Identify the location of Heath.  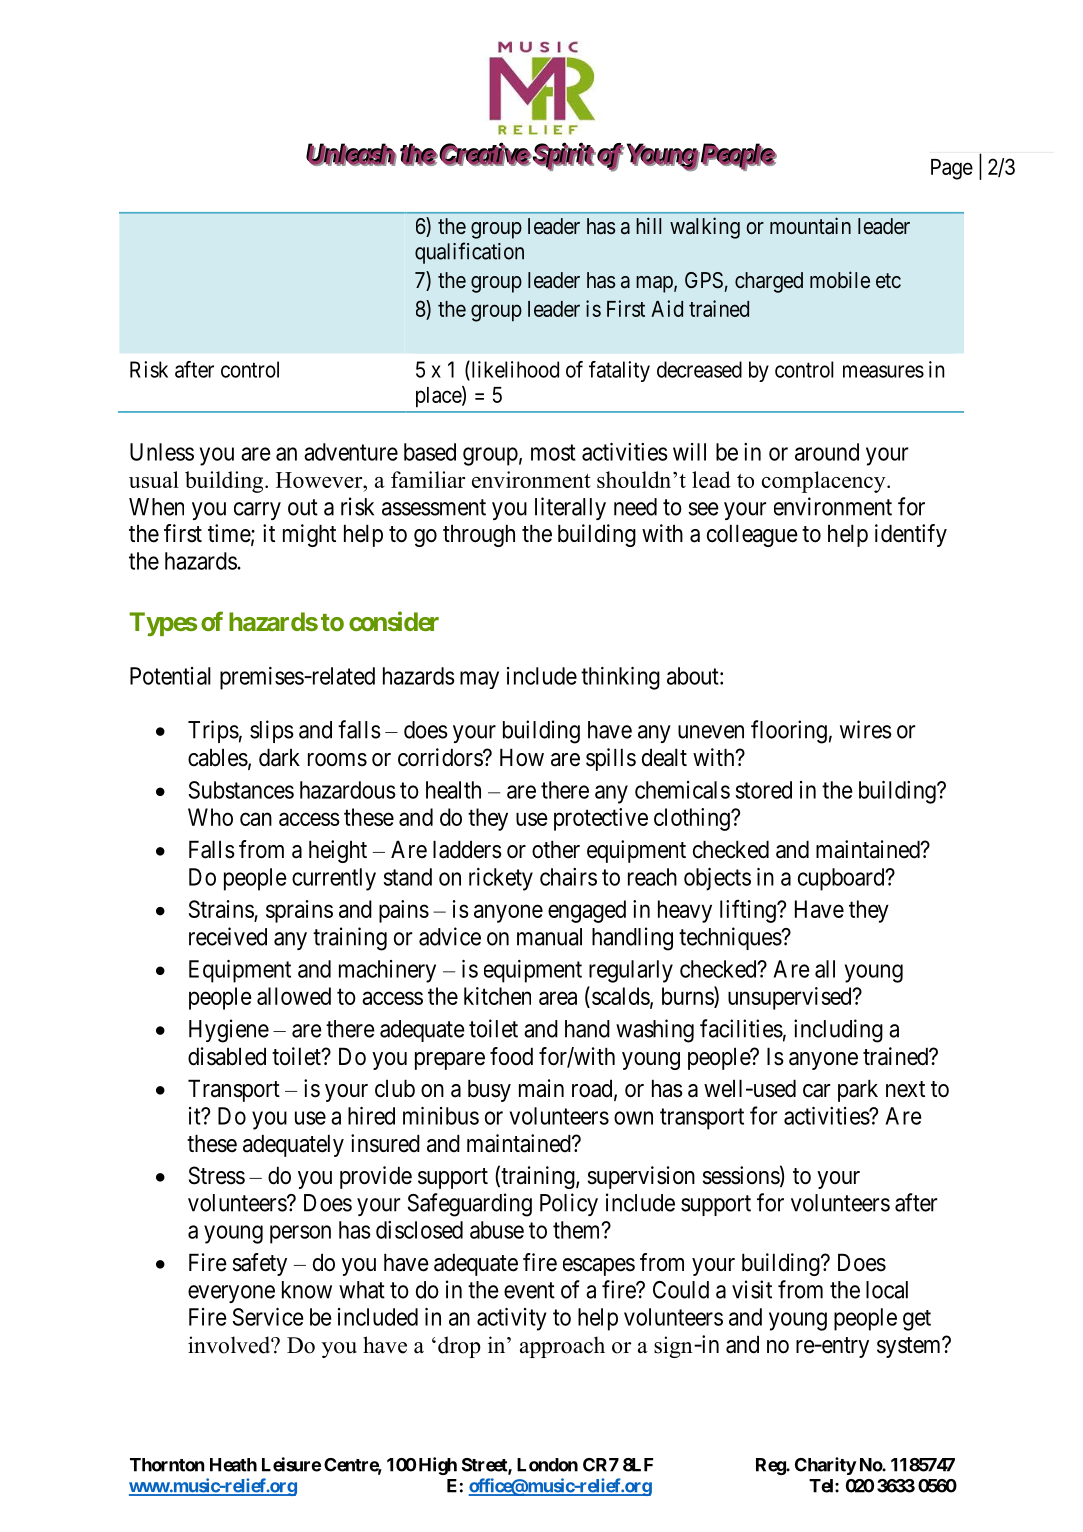
(233, 1465).
